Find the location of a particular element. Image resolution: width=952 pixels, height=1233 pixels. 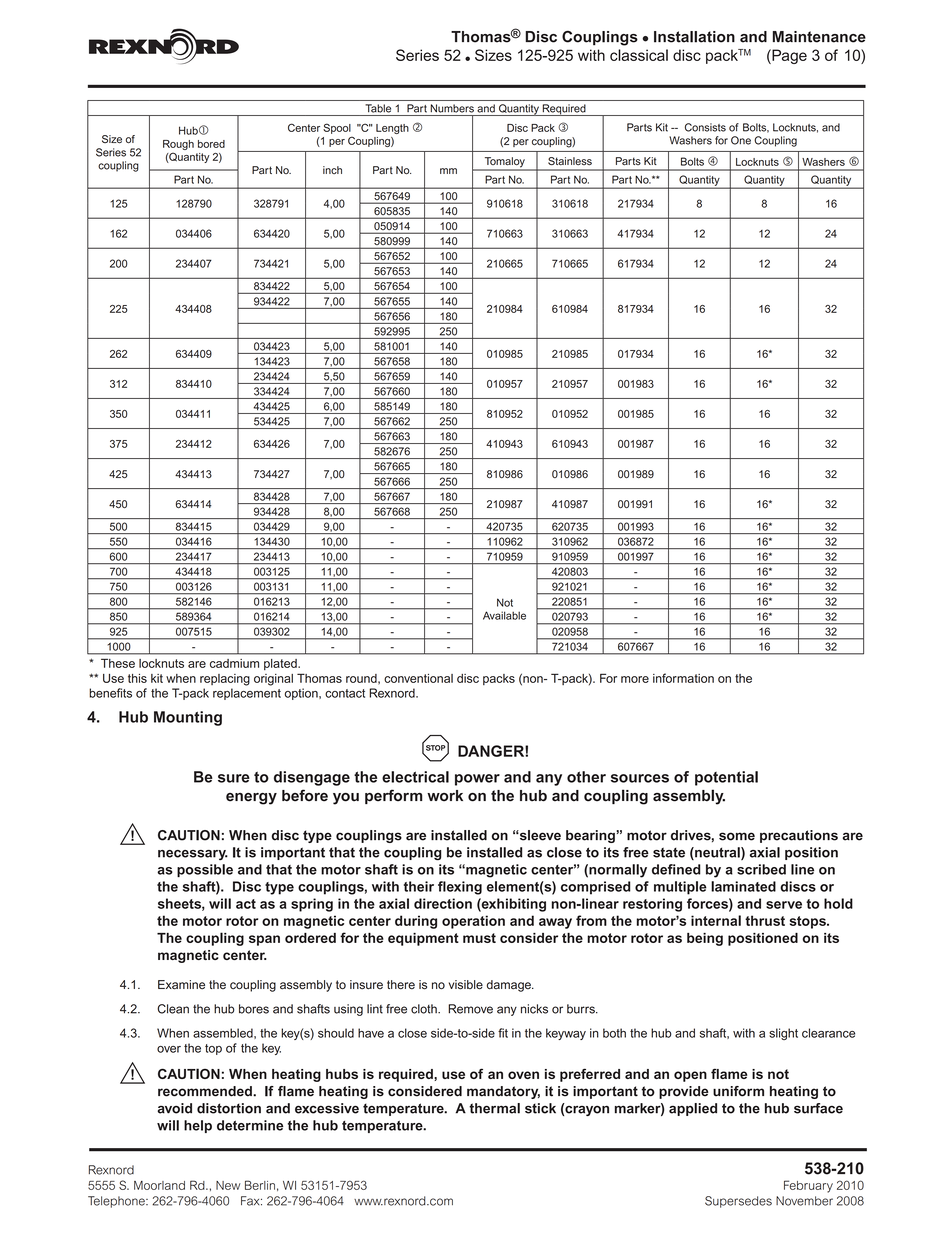

Page is located at coordinates (788, 56).
